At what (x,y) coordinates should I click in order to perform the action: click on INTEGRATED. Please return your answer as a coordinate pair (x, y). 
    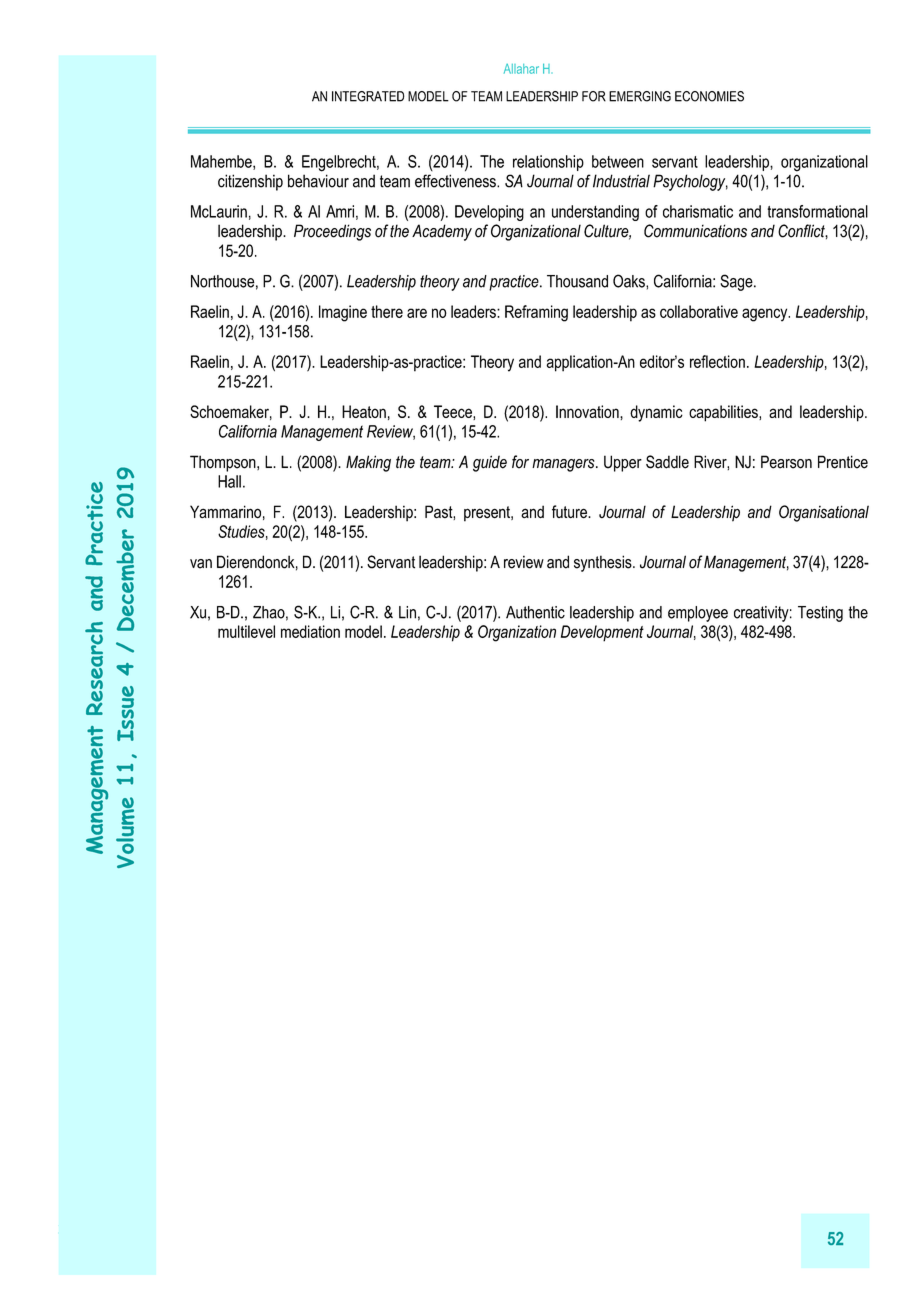
    Looking at the image, I should click on (368, 96).
